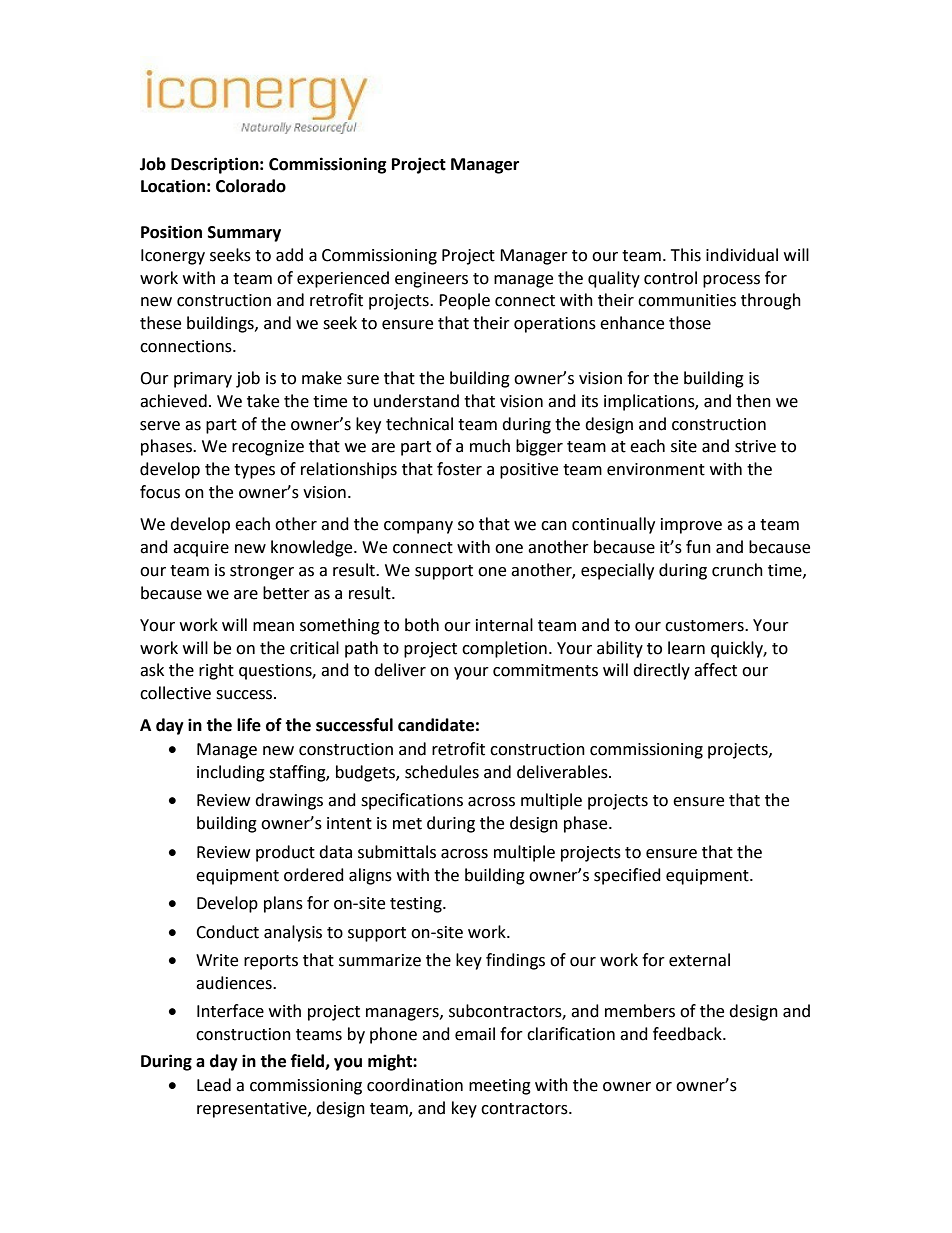  What do you see at coordinates (627, 876) in the screenshot?
I see `specified` at bounding box center [627, 876].
